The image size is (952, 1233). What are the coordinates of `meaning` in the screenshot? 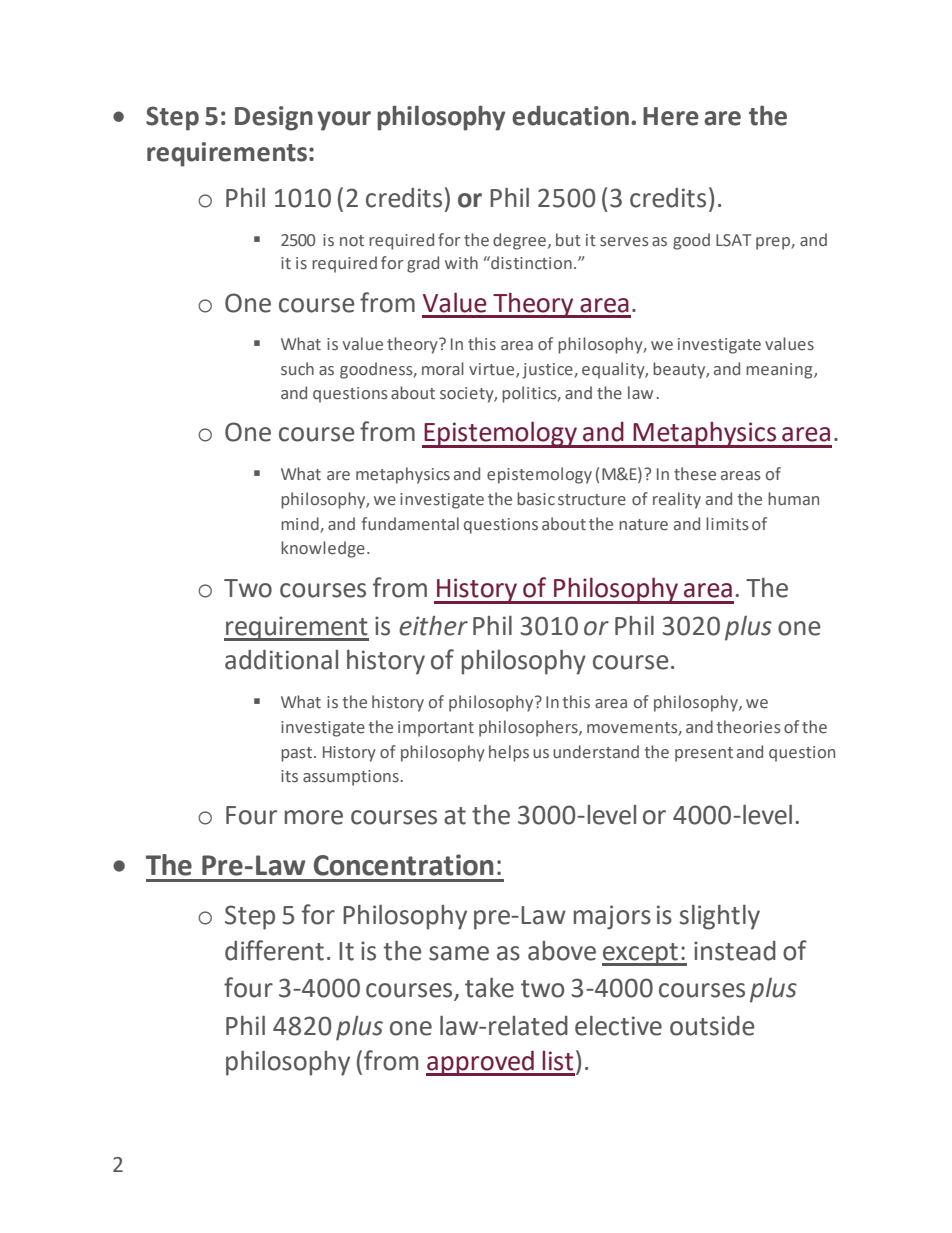 It's located at (780, 371).
